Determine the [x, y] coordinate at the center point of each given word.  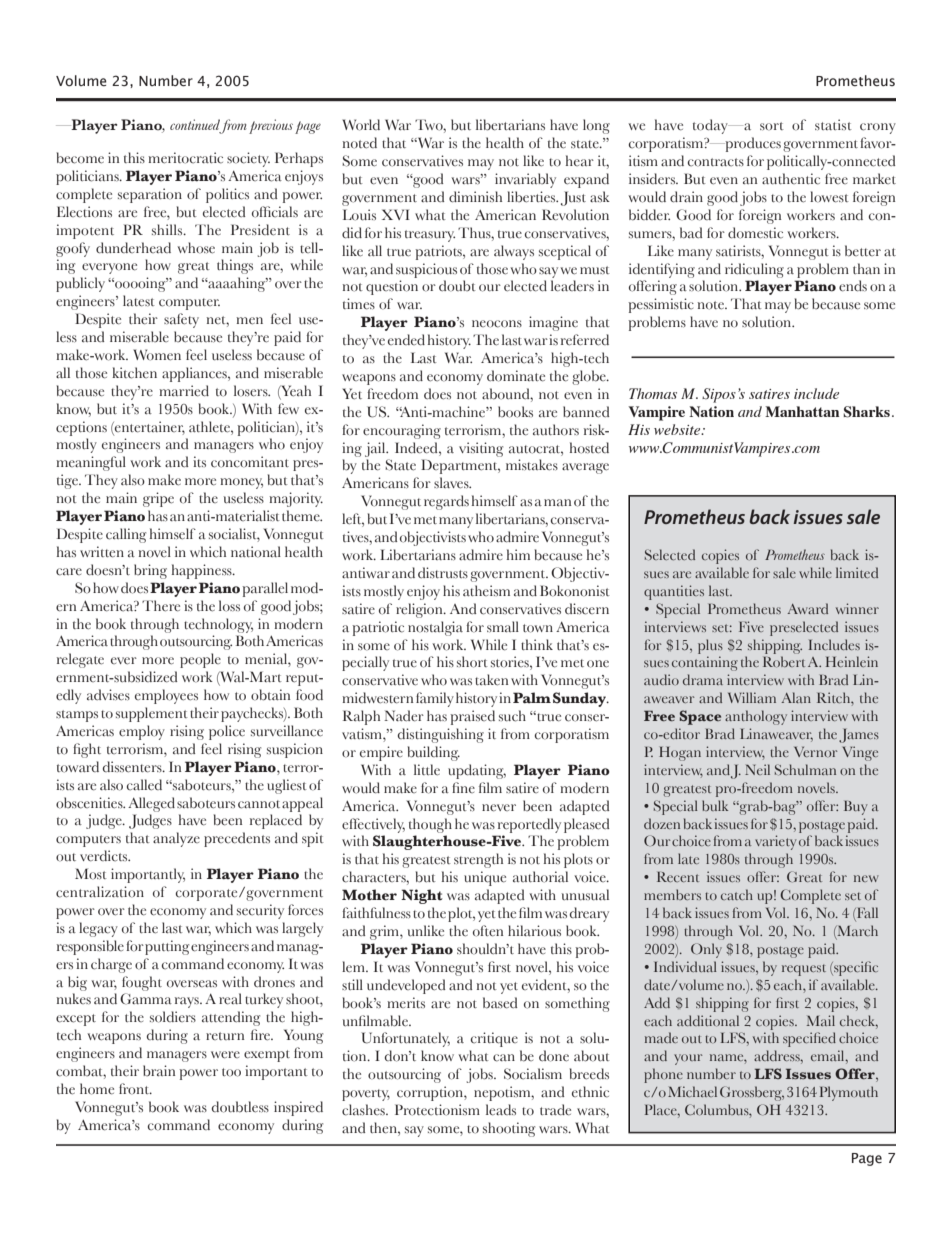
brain [159, 1071]
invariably [525, 180]
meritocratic [185, 158]
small [503, 627]
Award [807, 608]
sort [772, 126]
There [161, 606]
